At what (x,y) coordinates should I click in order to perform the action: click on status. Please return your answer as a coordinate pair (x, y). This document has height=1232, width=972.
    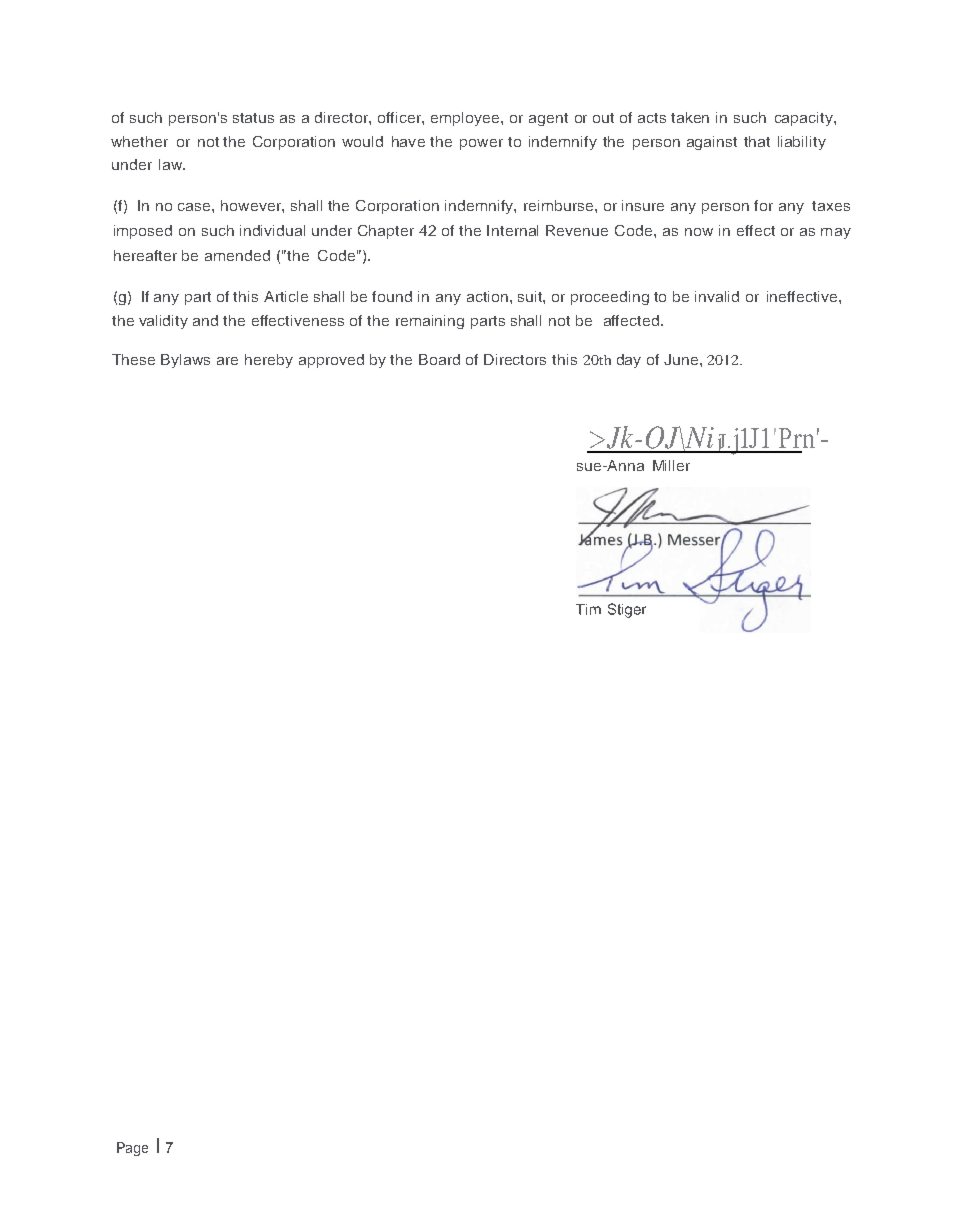
    Looking at the image, I should click on (253, 118).
